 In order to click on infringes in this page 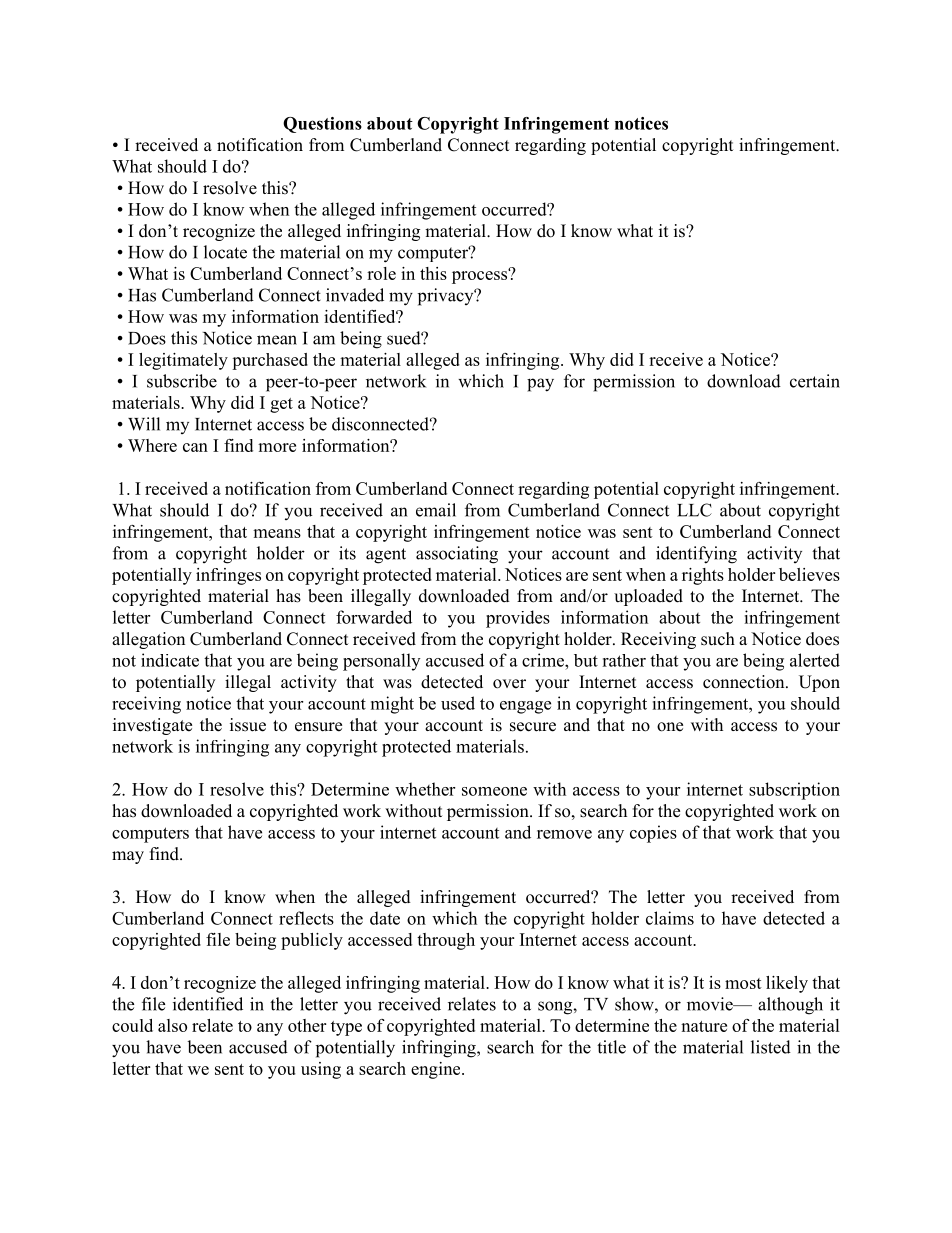, I will do `click(228, 576)`.
